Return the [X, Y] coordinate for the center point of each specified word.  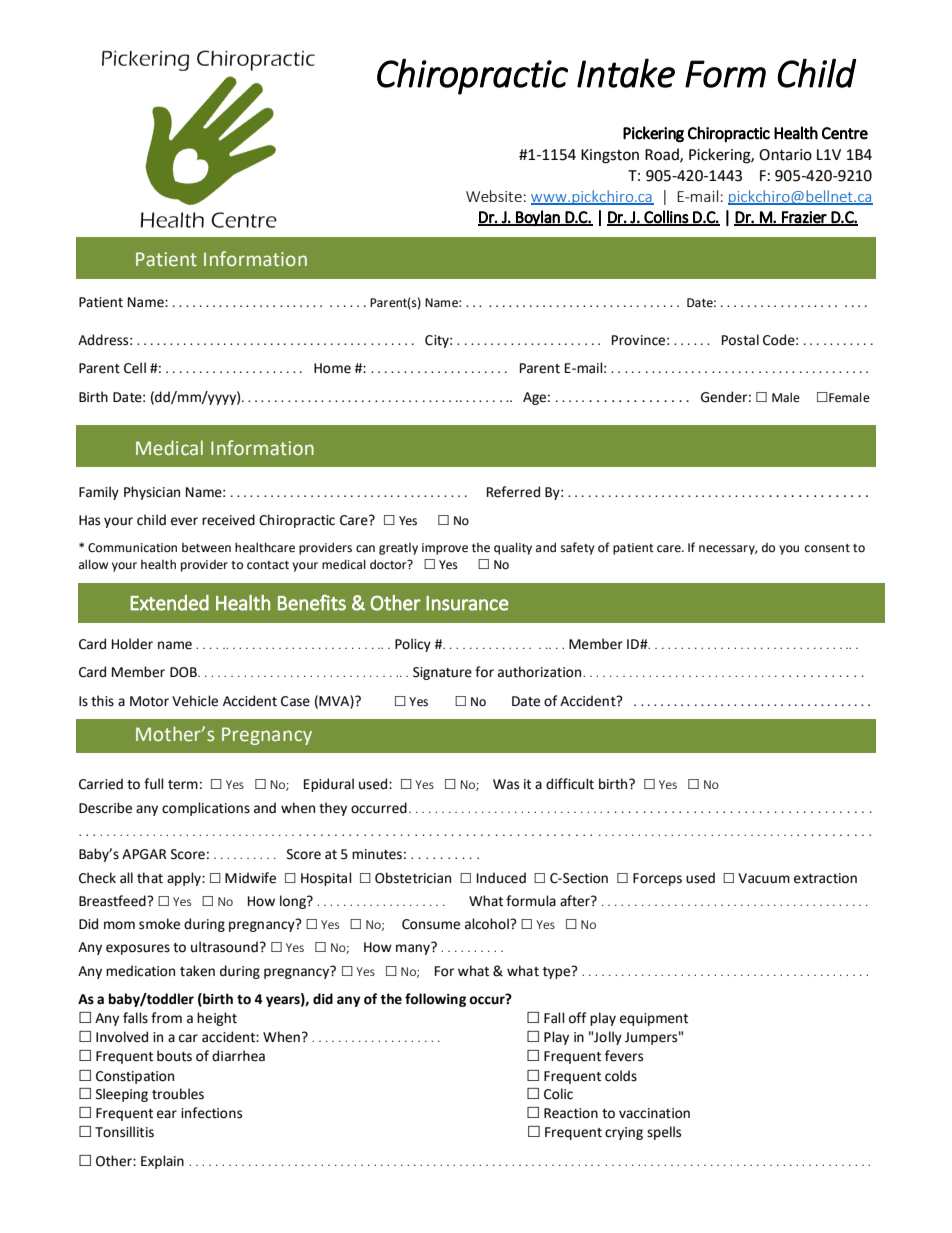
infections [211, 1113]
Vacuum [764, 878]
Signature [442, 673]
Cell [135, 368]
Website [494, 196]
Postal [740, 340]
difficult [570, 784]
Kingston [610, 156]
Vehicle [195, 701]
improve [445, 549]
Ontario [785, 155]
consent [827, 548]
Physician [152, 493]
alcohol [488, 924]
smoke [159, 924]
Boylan [538, 218]
